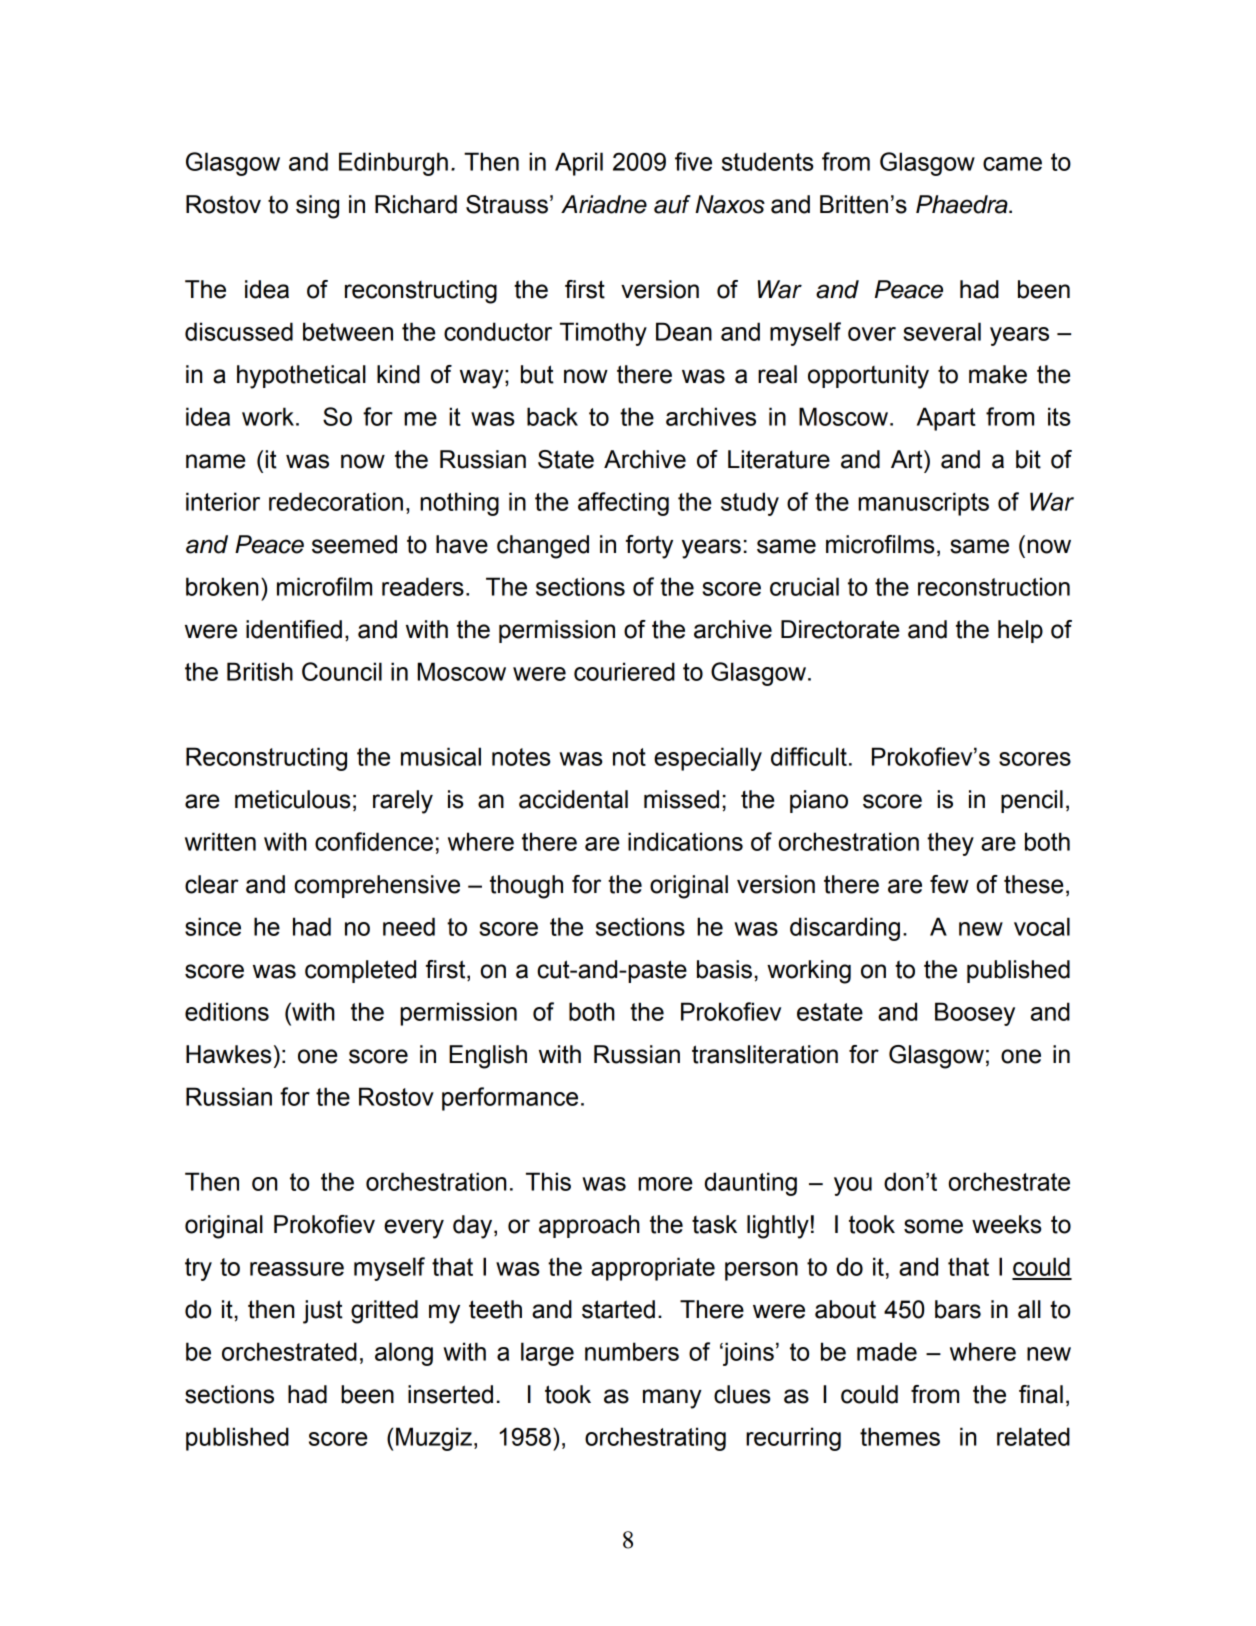 The height and width of the screenshot is (1626, 1256). What do you see at coordinates (853, 1186) in the screenshot?
I see `you` at bounding box center [853, 1186].
